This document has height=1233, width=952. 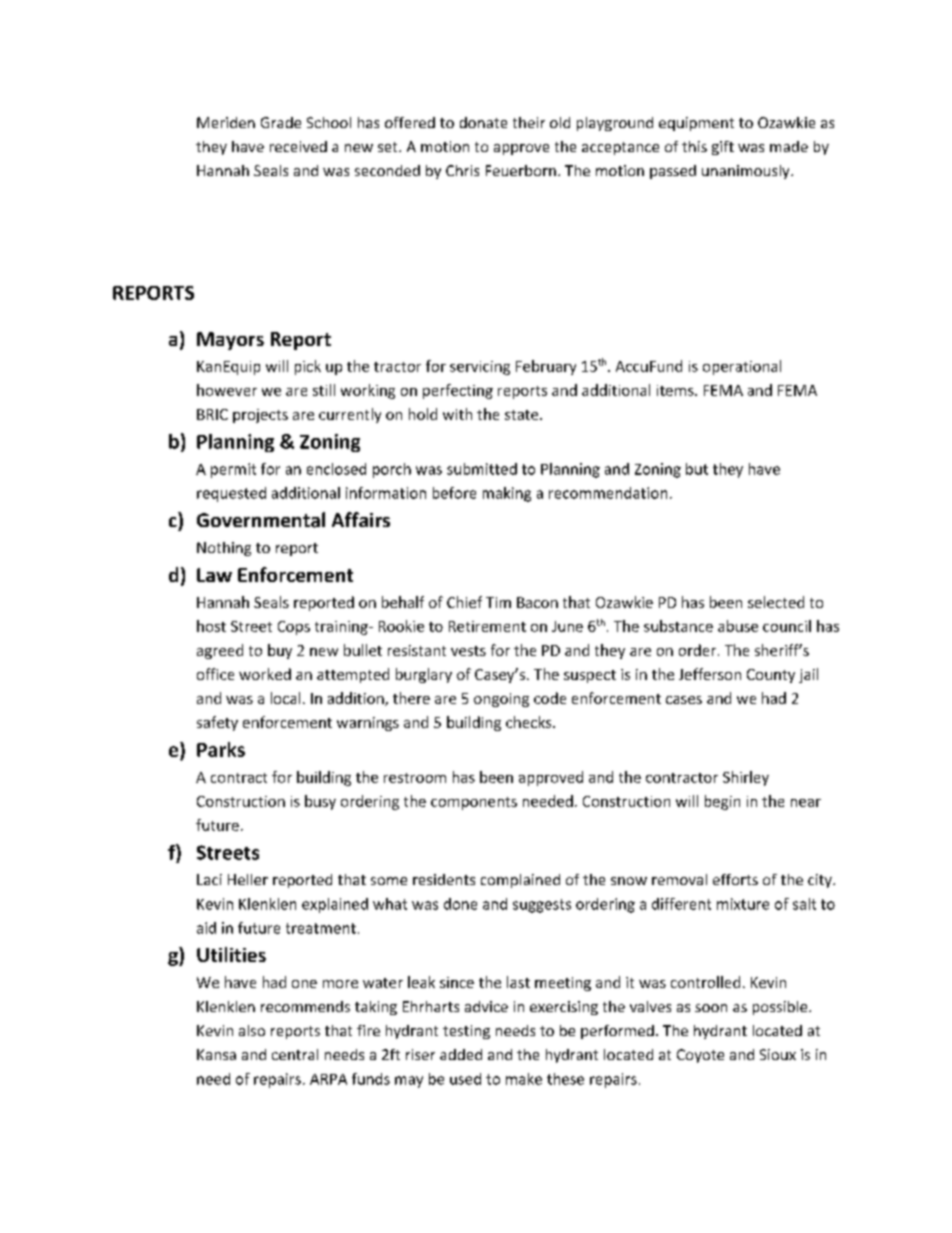 I want to click on Cops, so click(x=294, y=628).
